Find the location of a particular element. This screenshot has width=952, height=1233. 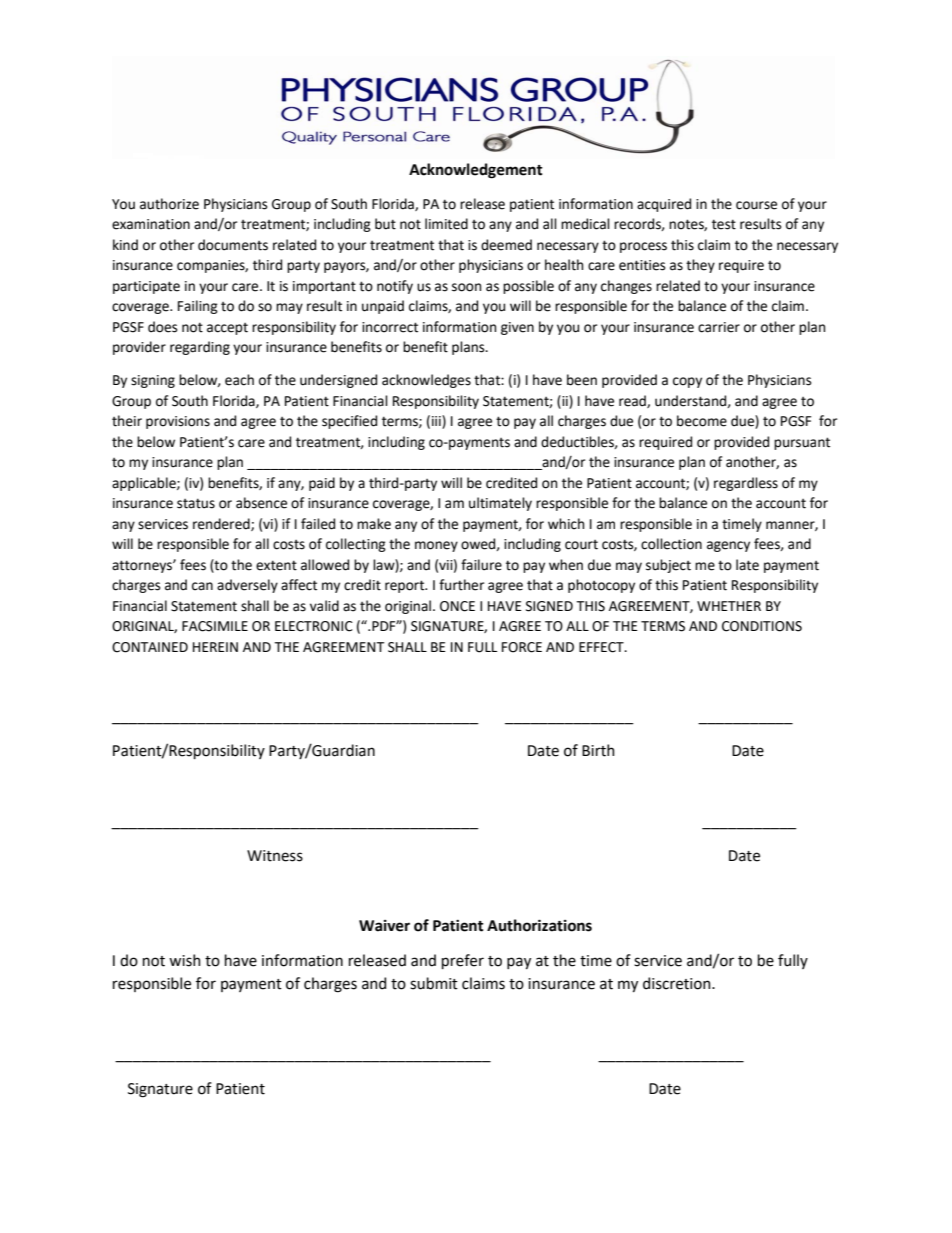

can is located at coordinates (202, 586).
